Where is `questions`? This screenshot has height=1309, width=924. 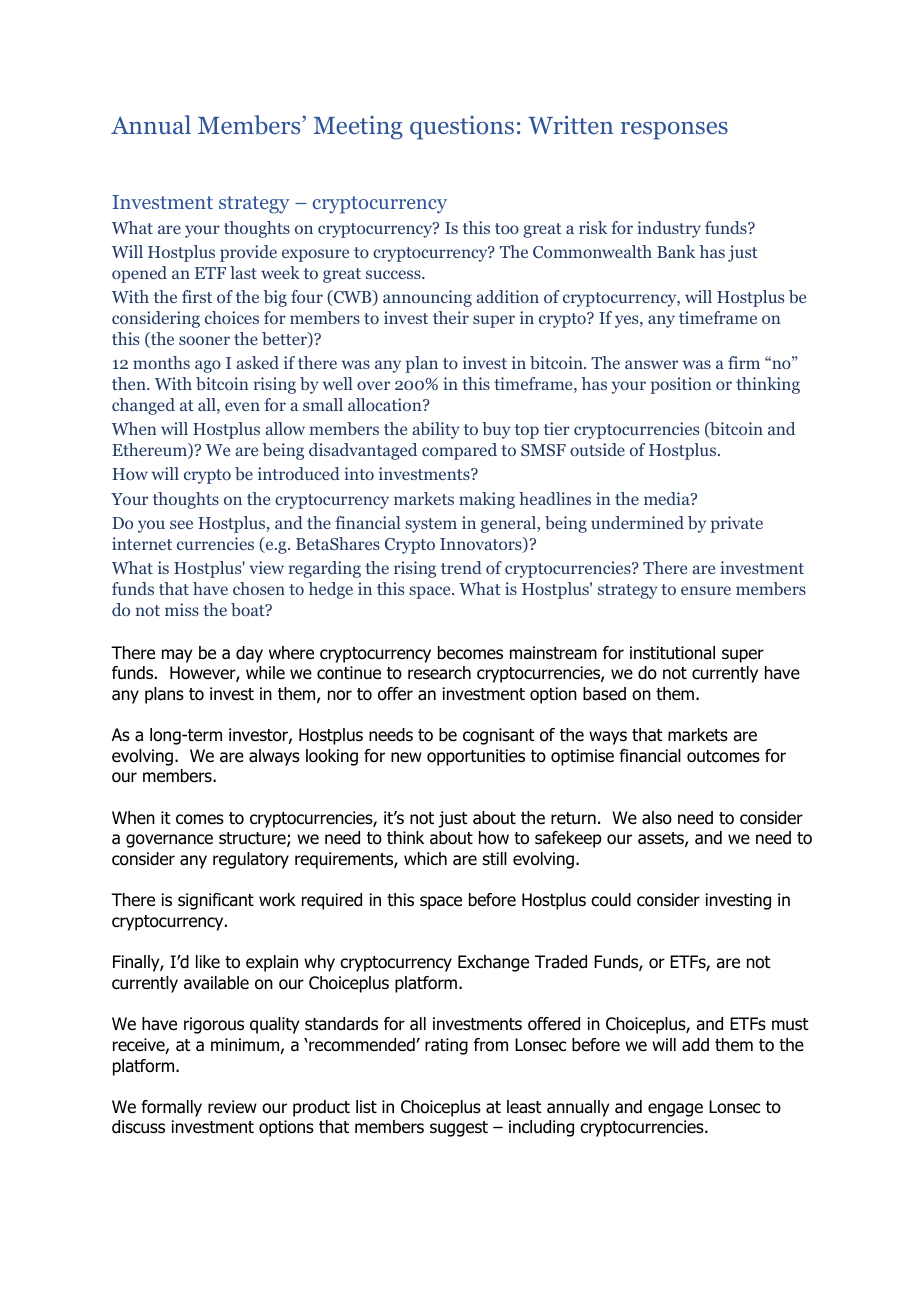 questions is located at coordinates (462, 128).
